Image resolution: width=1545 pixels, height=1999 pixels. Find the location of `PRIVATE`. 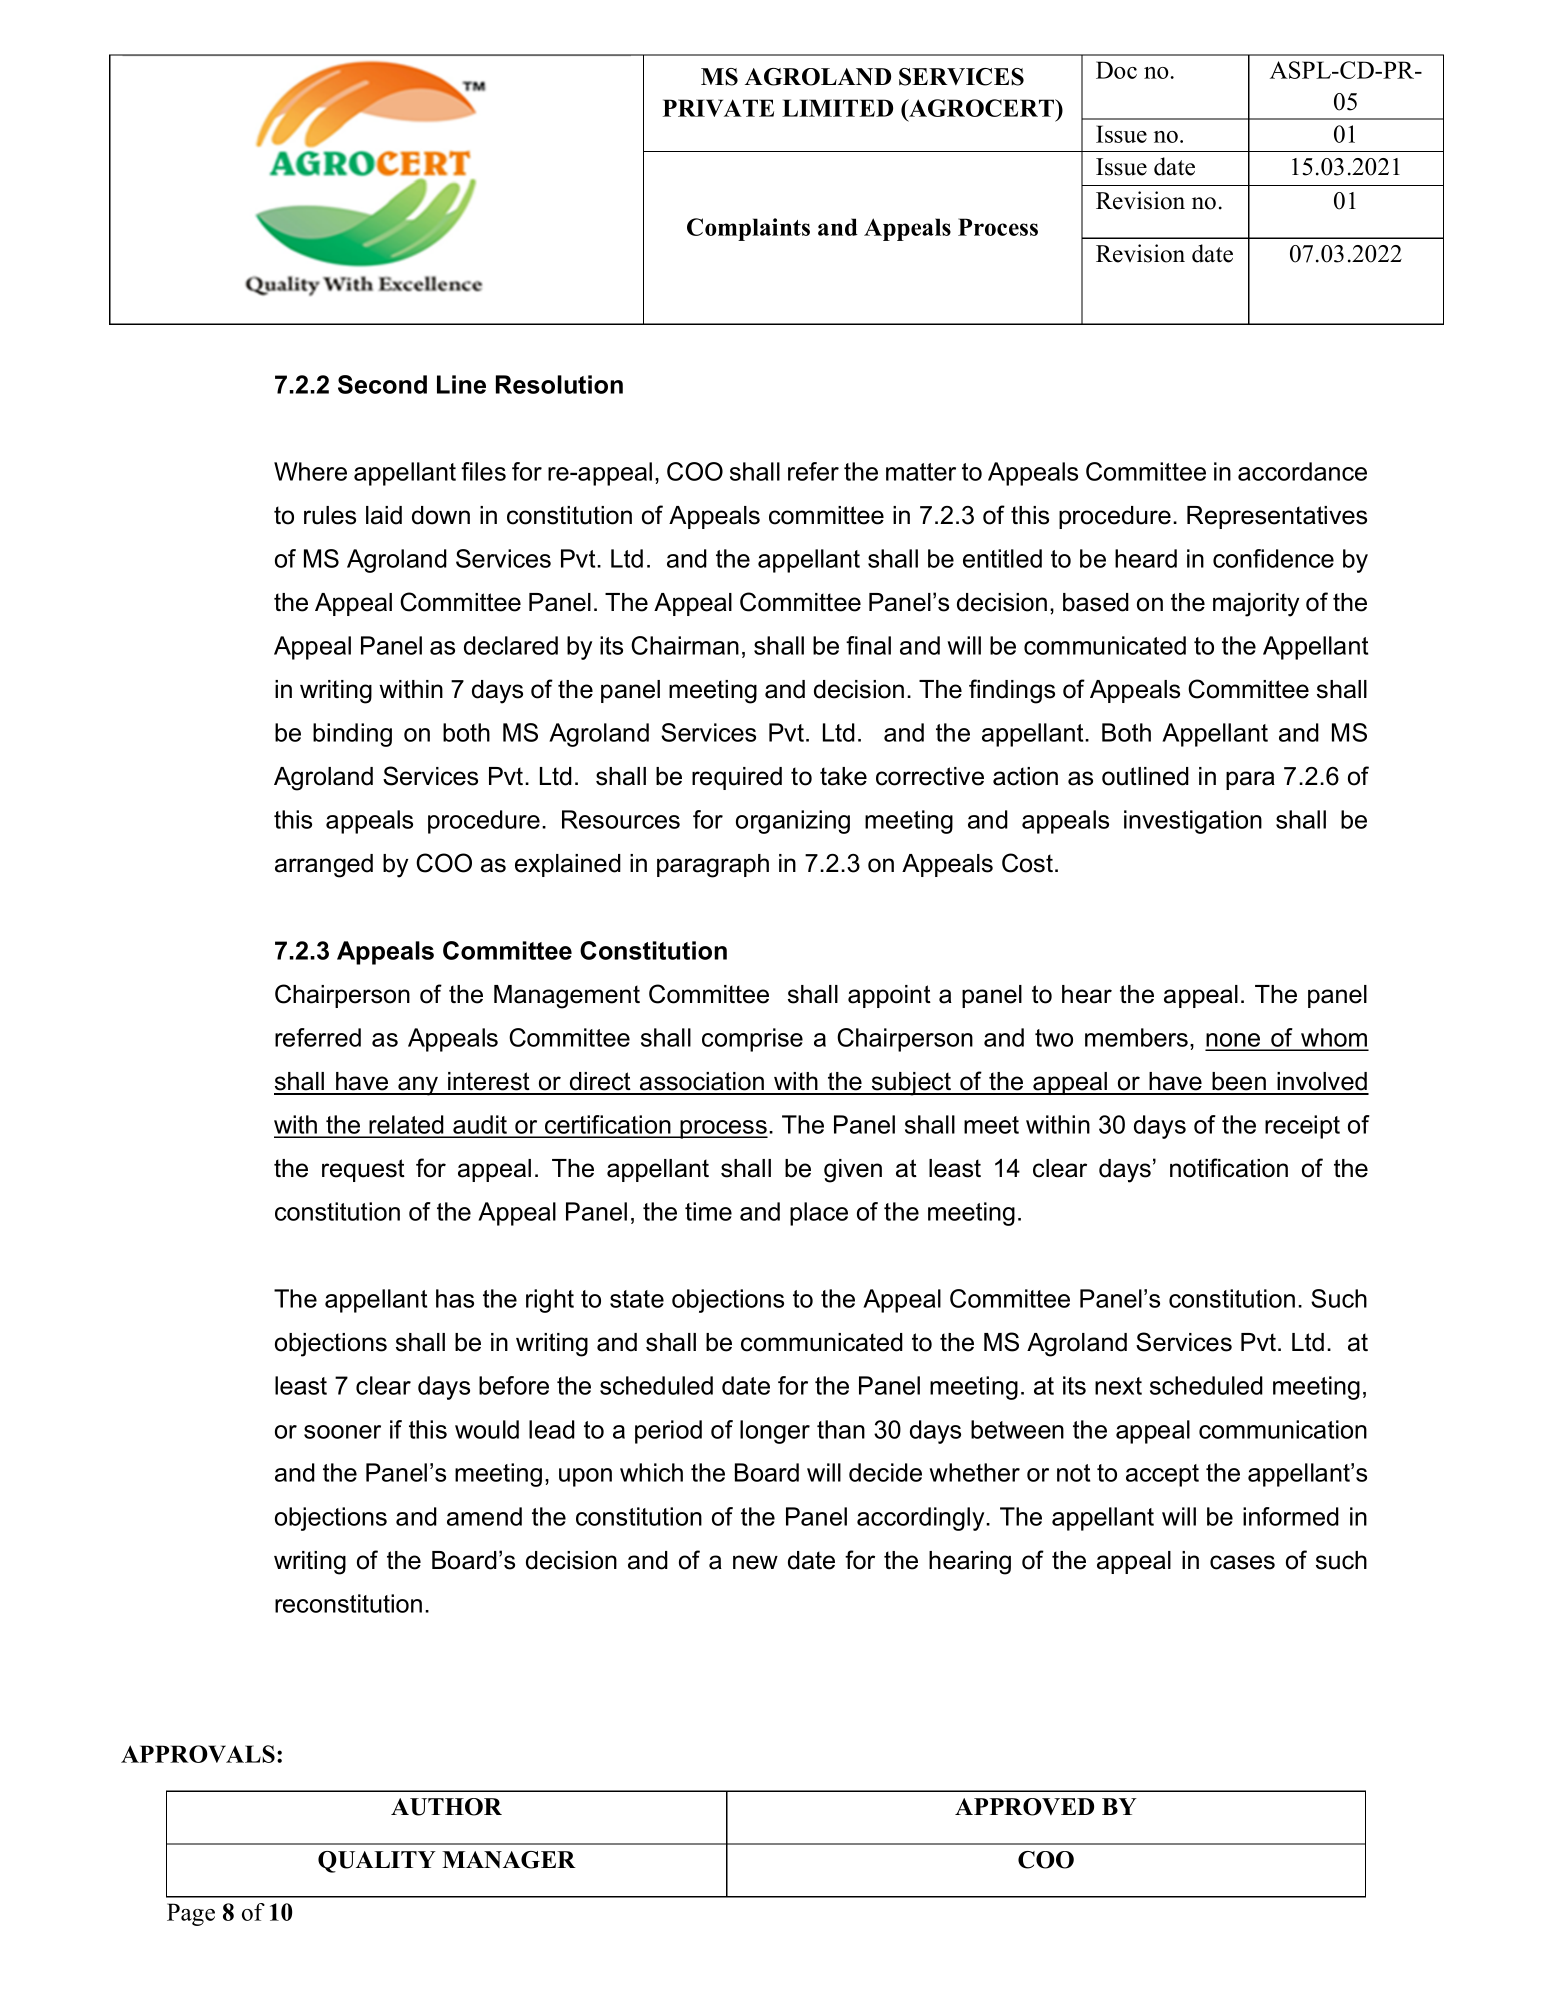

PRIVATE is located at coordinates (718, 108).
